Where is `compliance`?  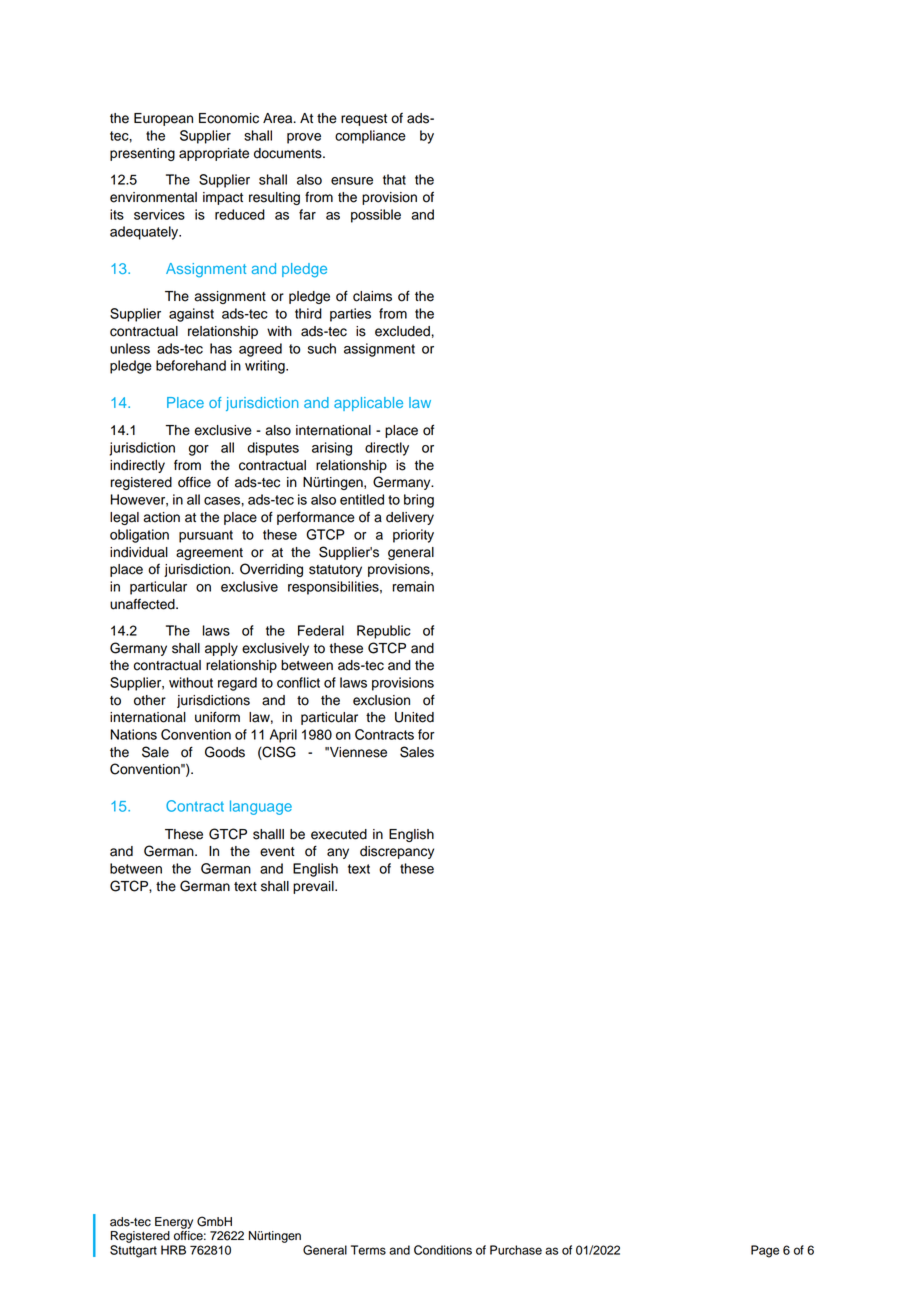 compliance is located at coordinates (370, 137).
